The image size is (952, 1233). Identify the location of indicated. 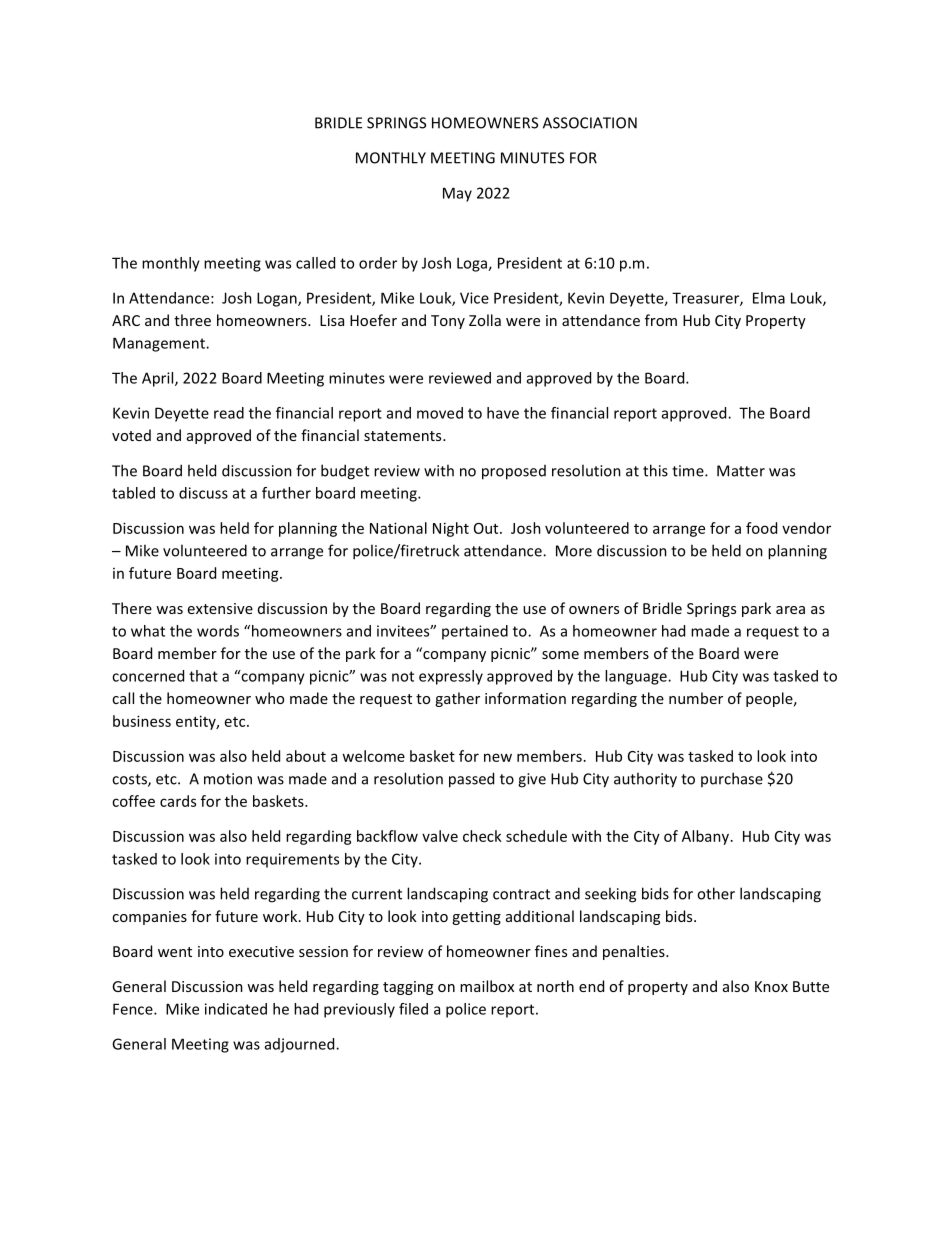
(236, 1009).
